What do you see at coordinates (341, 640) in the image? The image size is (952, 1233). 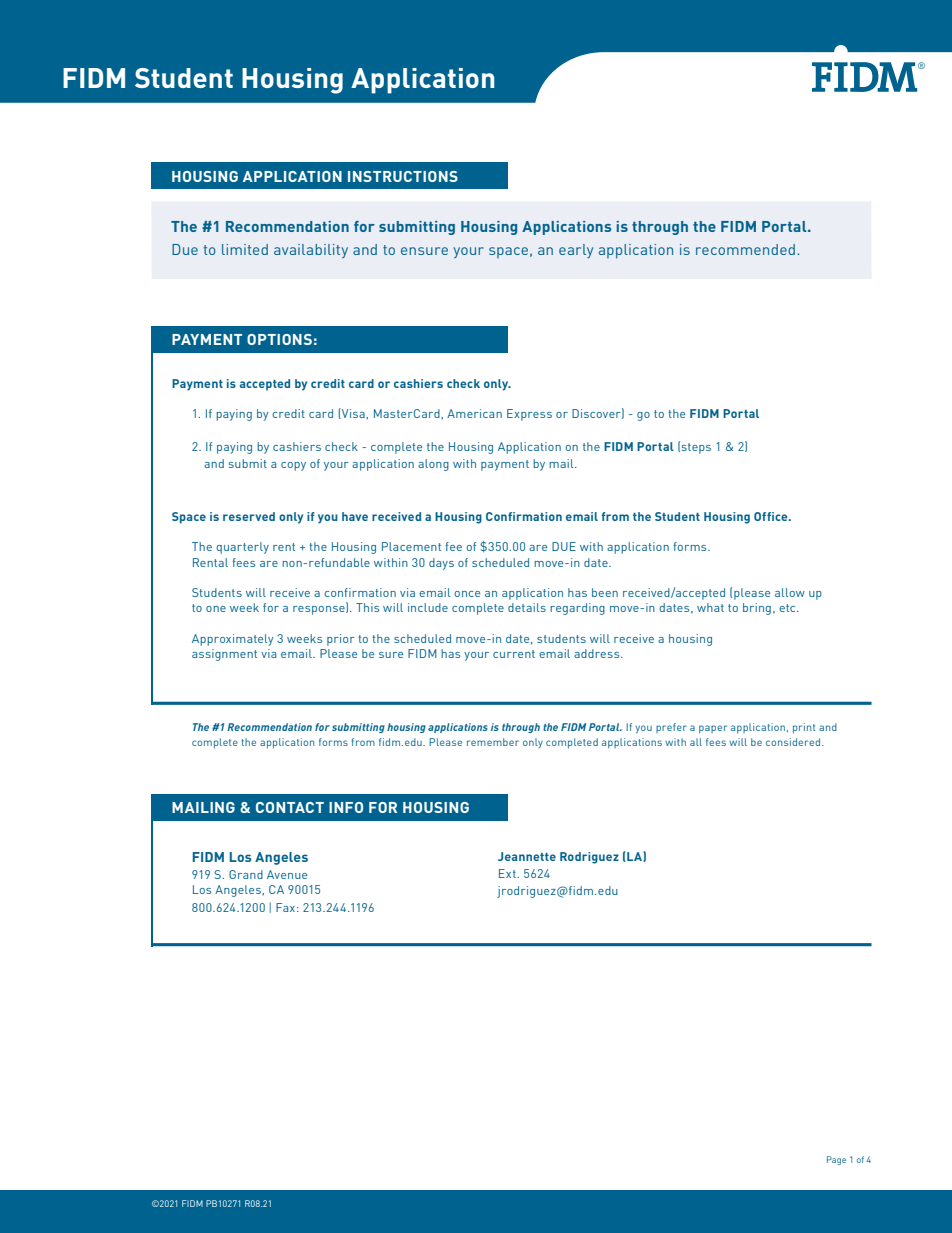 I see `prior` at bounding box center [341, 640].
